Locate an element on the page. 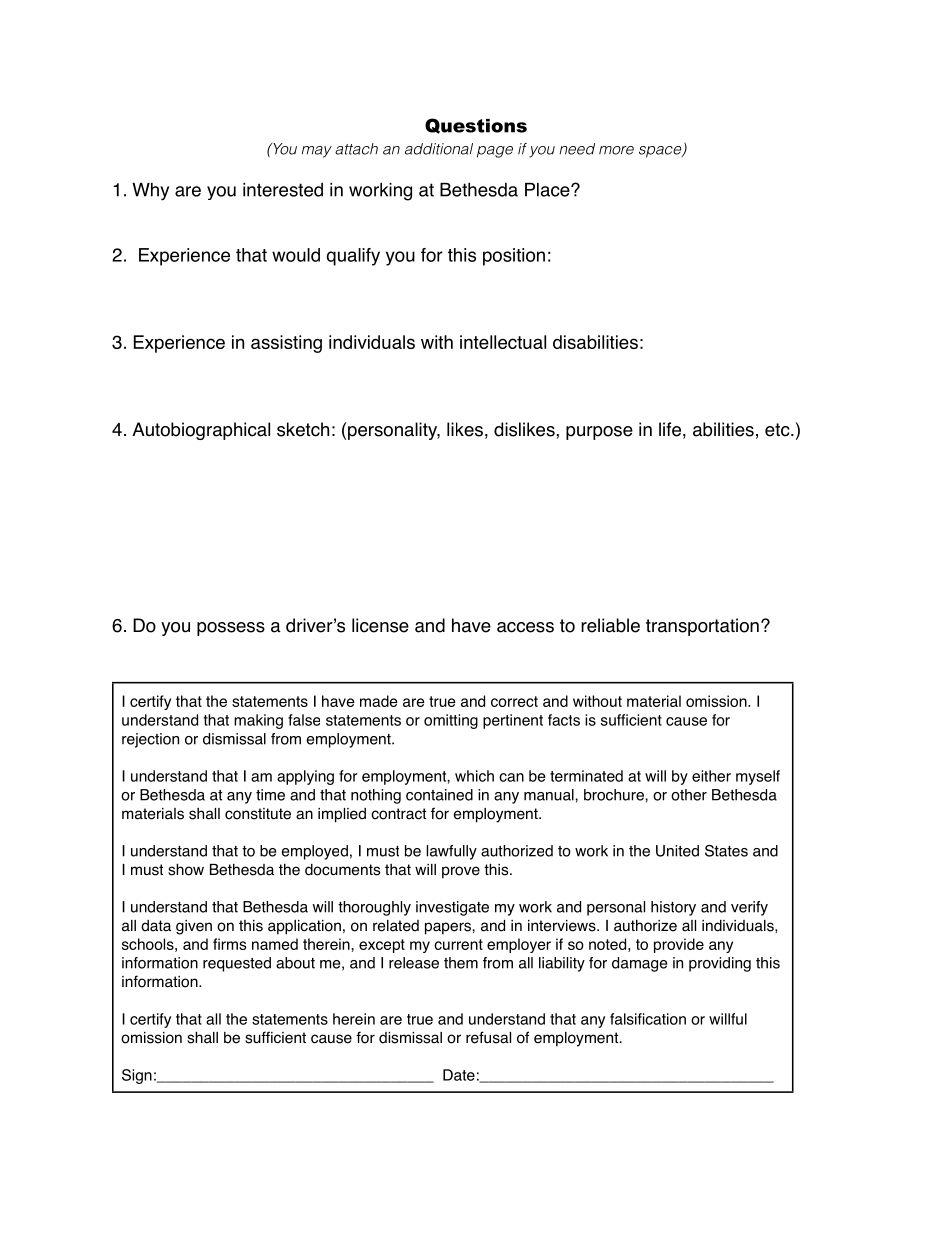  requested is located at coordinates (237, 964).
